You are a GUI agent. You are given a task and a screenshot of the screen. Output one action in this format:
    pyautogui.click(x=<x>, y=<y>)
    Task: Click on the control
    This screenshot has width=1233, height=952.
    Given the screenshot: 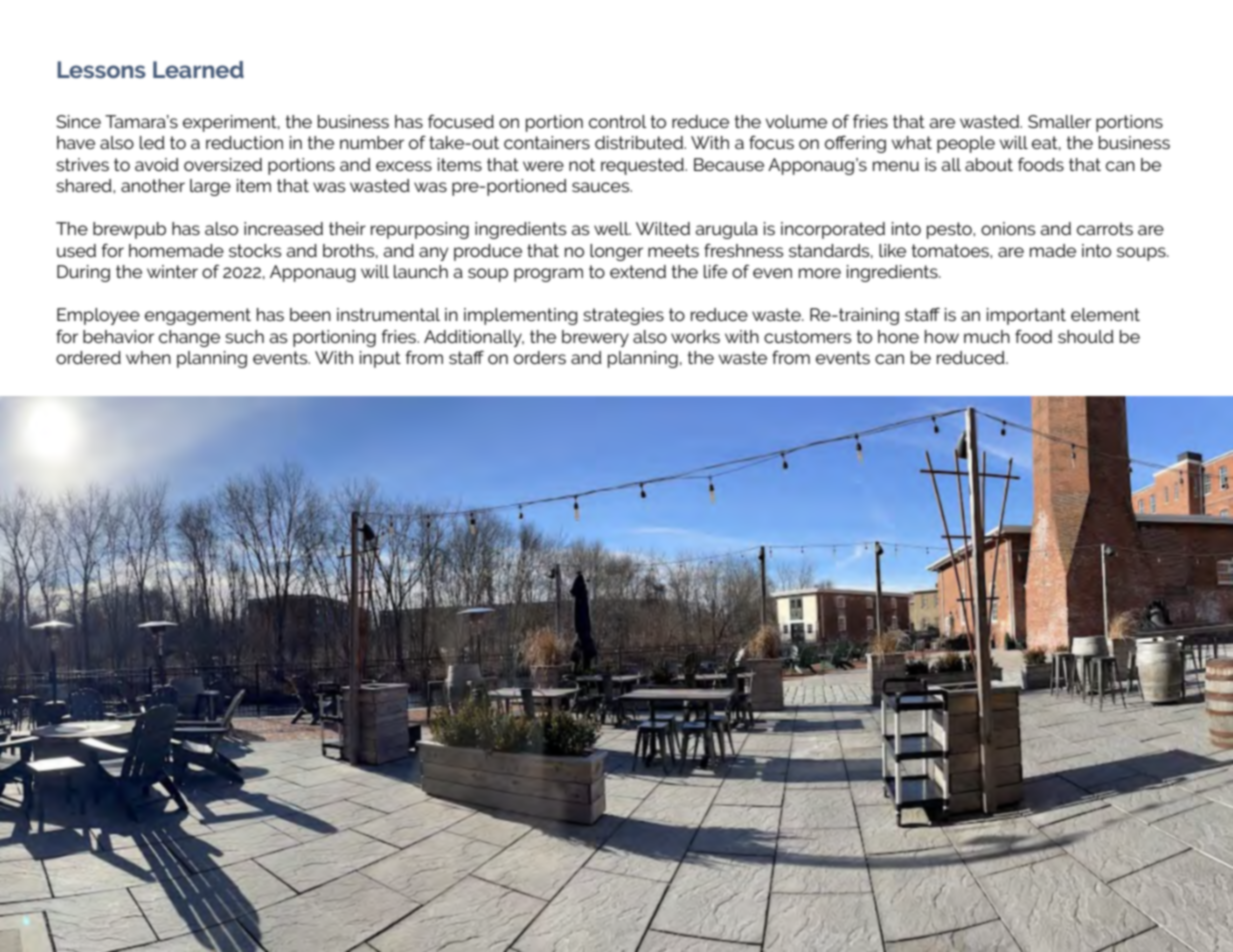 What is the action you would take?
    pyautogui.click(x=618, y=121)
